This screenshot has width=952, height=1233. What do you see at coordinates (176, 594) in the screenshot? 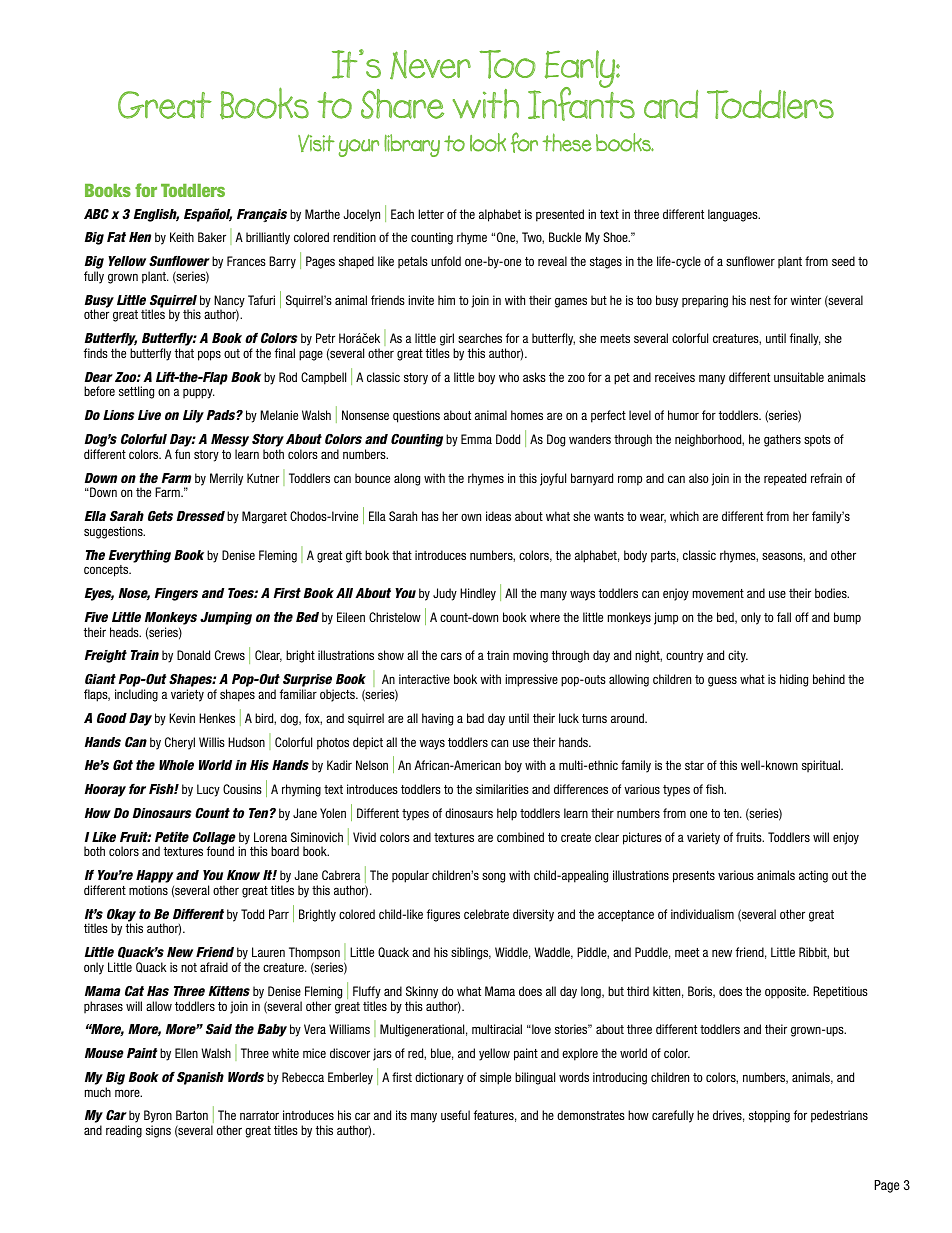
I see `Fingers` at bounding box center [176, 594].
